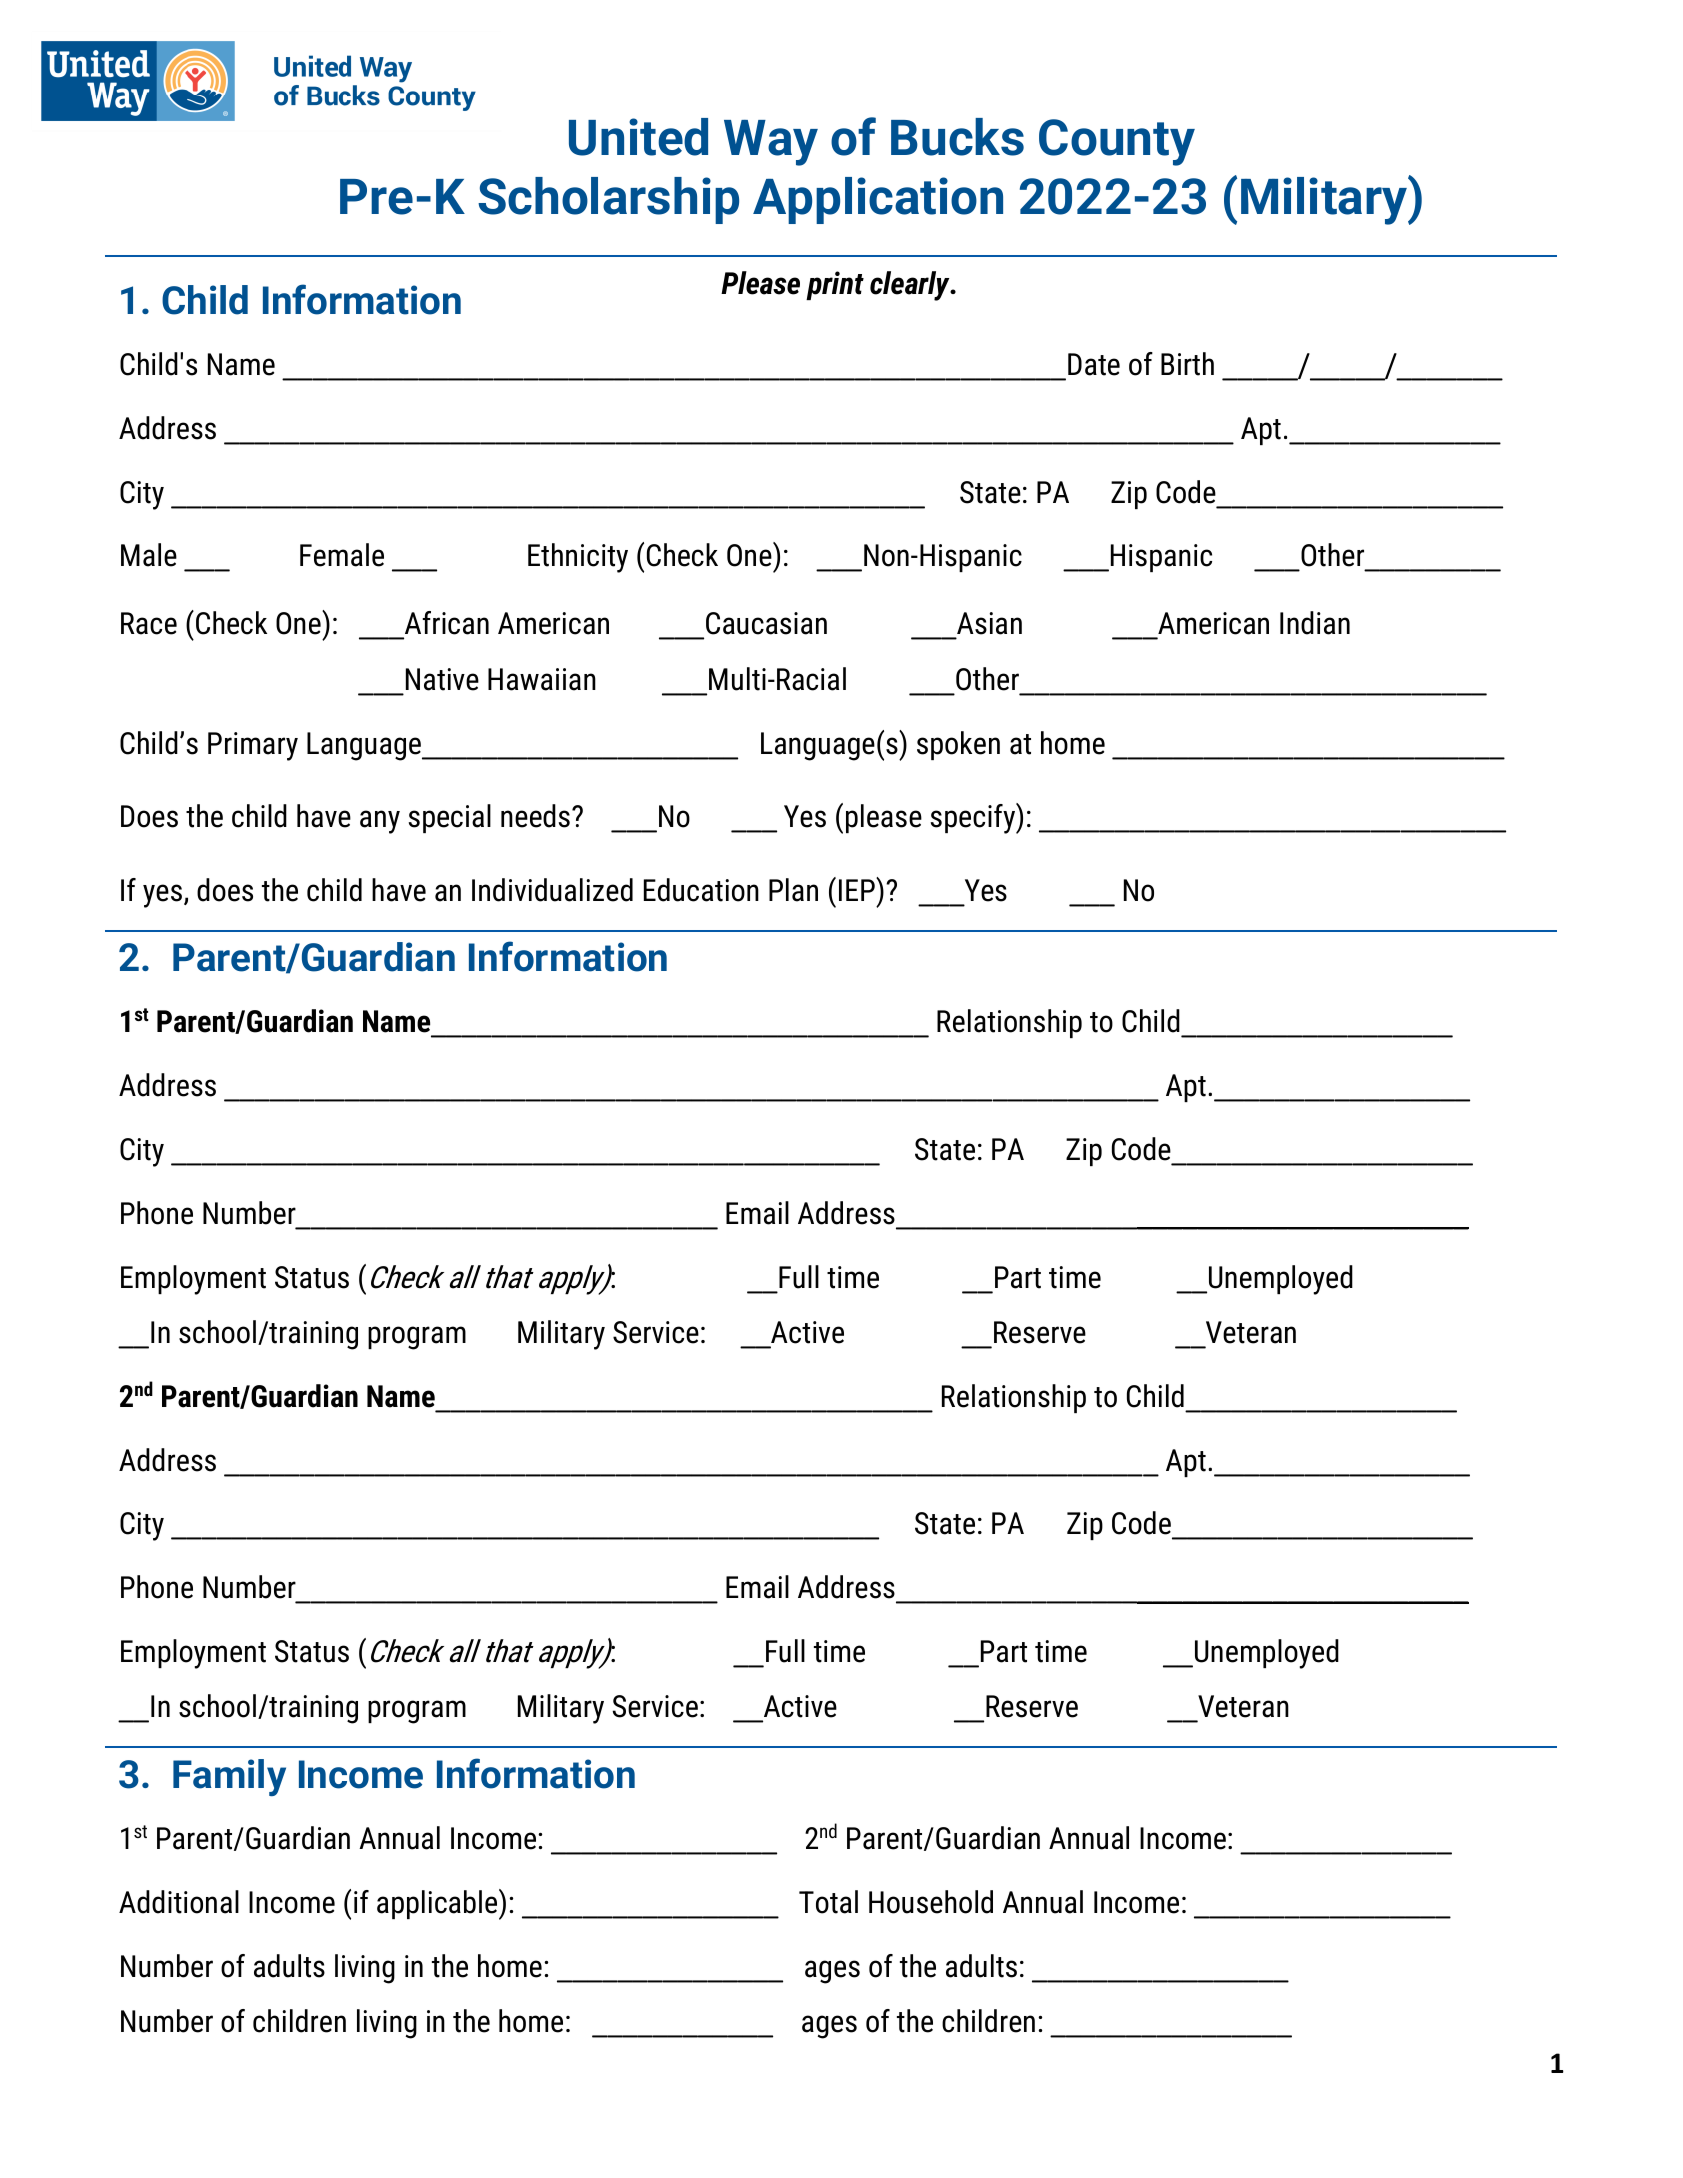  Describe the element at coordinates (1315, 623) in the document. I see `Indian` at that location.
